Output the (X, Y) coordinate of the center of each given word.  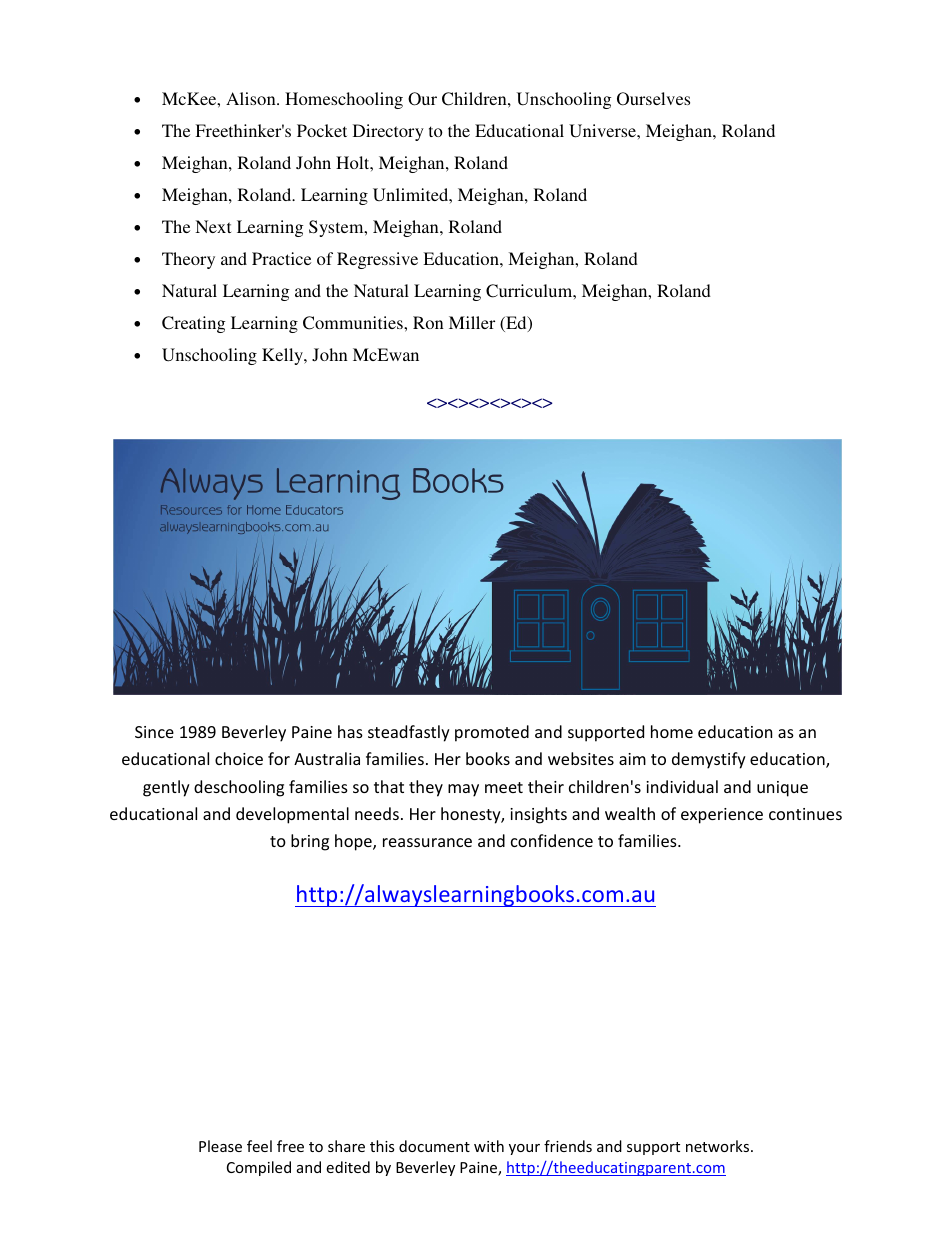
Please (220, 1146)
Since (154, 732)
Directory (388, 132)
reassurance (427, 842)
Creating (193, 324)
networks (719, 1146)
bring (310, 842)
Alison (252, 98)
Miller (472, 322)
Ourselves (653, 99)
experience (722, 816)
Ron (428, 322)
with (489, 1146)
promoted (492, 733)
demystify (709, 760)
